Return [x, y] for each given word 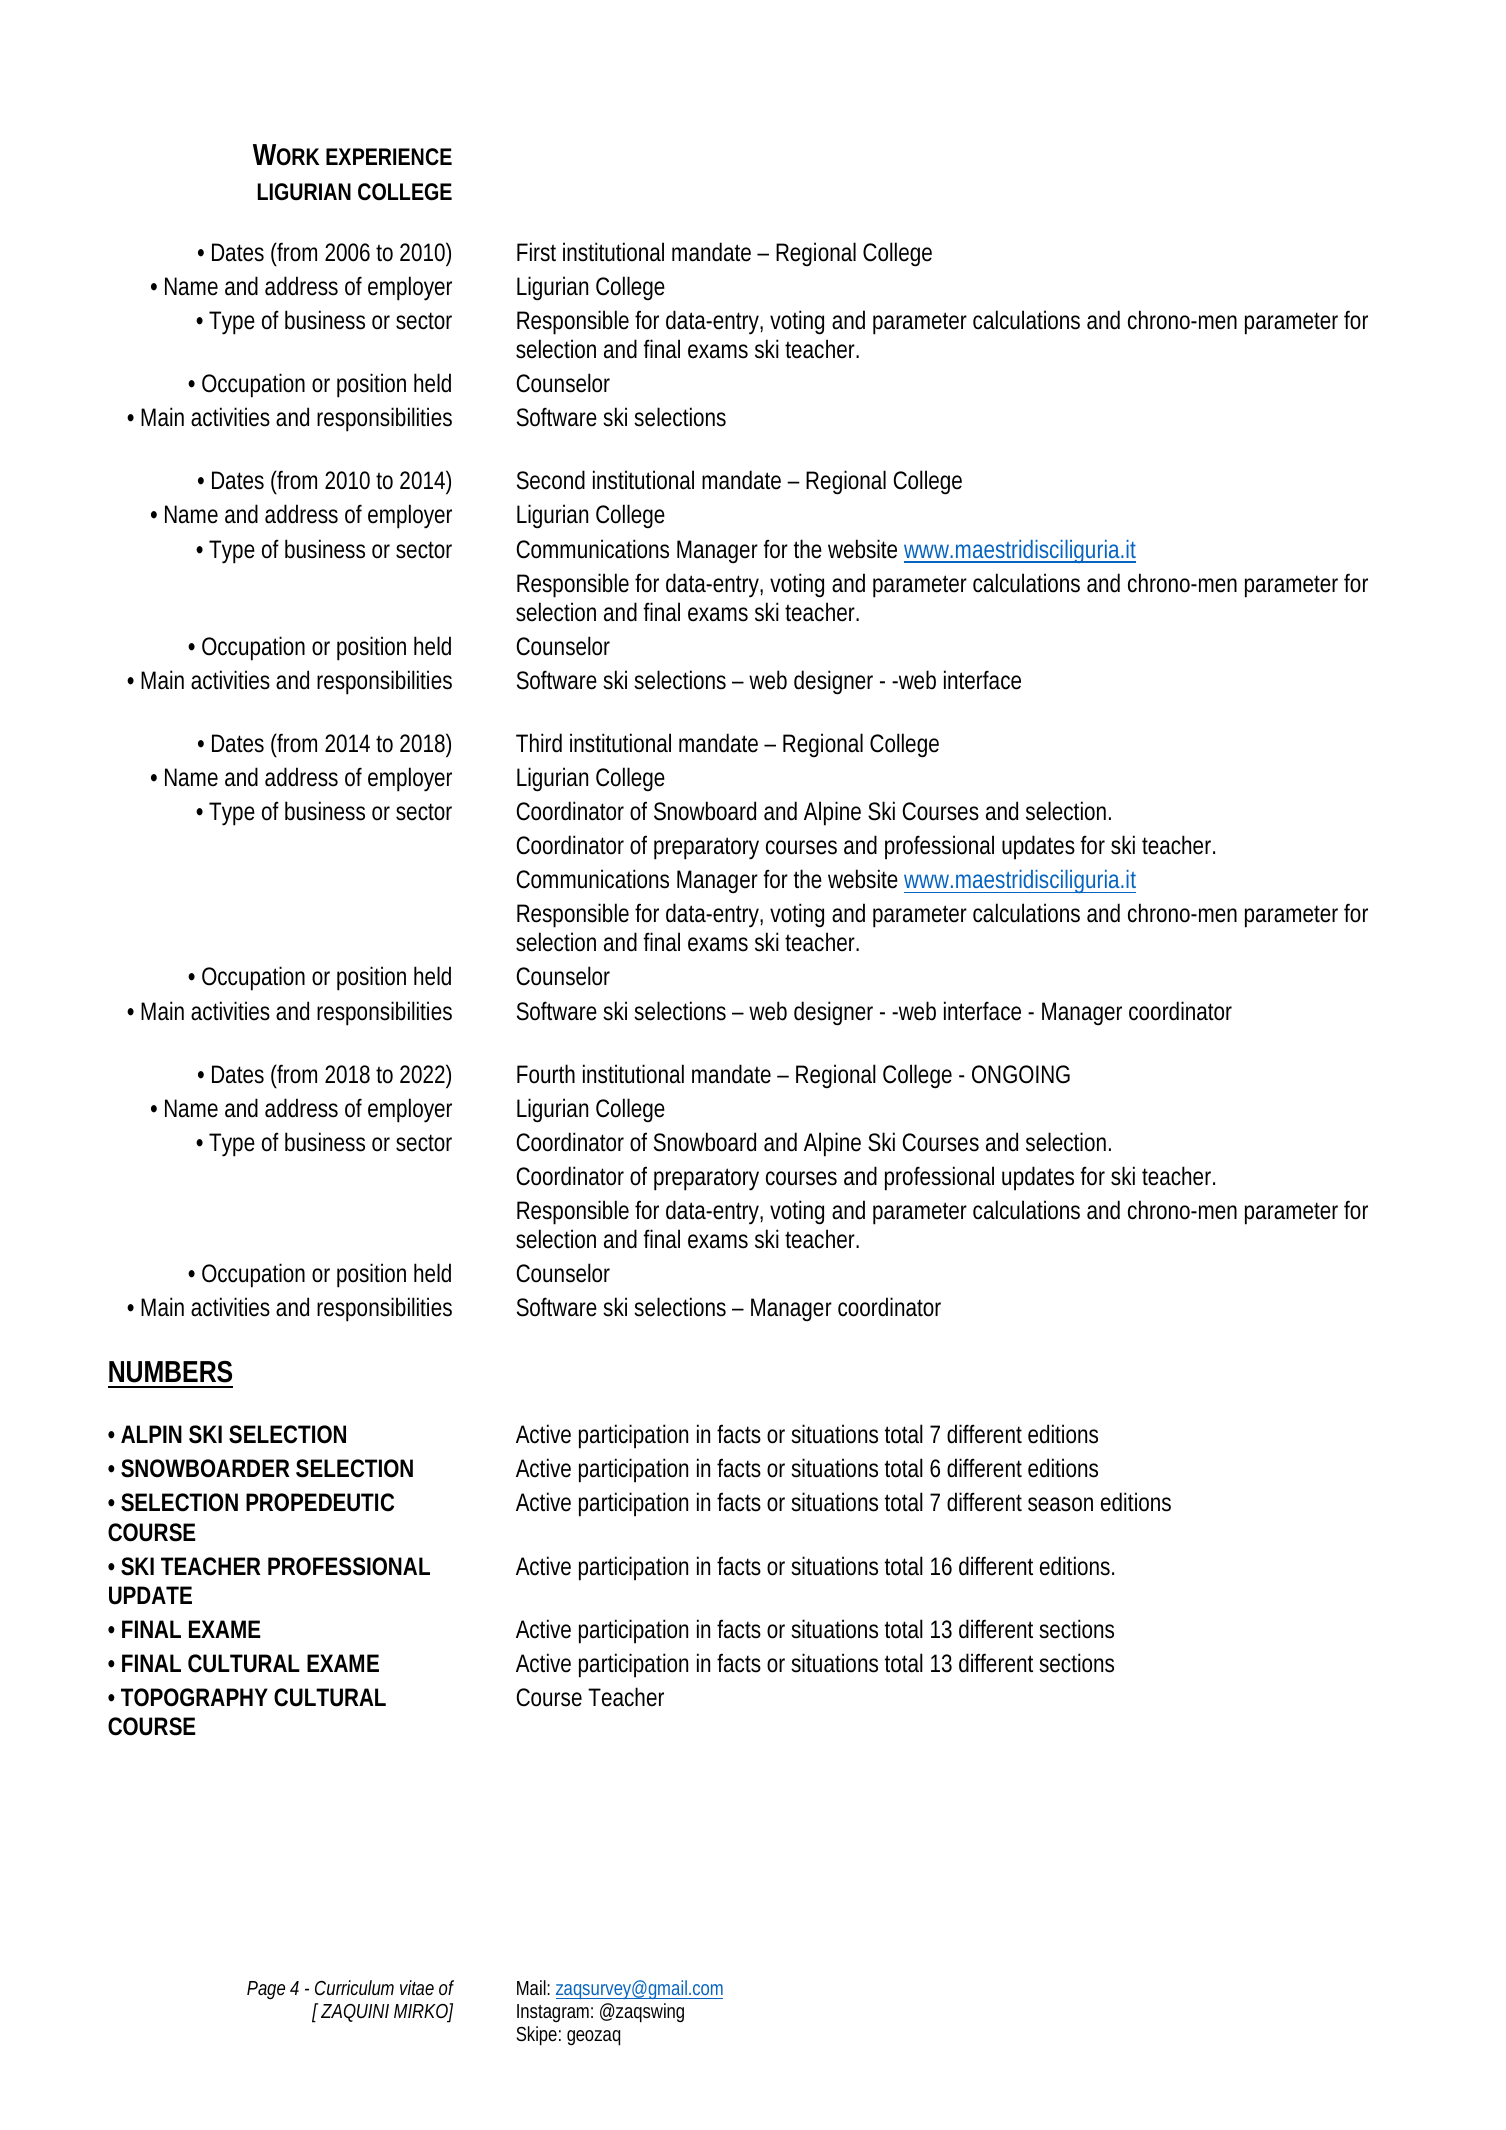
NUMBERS [170, 1372]
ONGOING [1021, 1074]
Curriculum [354, 1987]
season [1060, 1504]
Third [539, 743]
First [536, 252]
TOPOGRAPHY [194, 1697]
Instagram [555, 2013]
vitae [417, 1987]
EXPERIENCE [389, 157]
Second [551, 480]
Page [266, 1990]
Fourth [546, 1074]
